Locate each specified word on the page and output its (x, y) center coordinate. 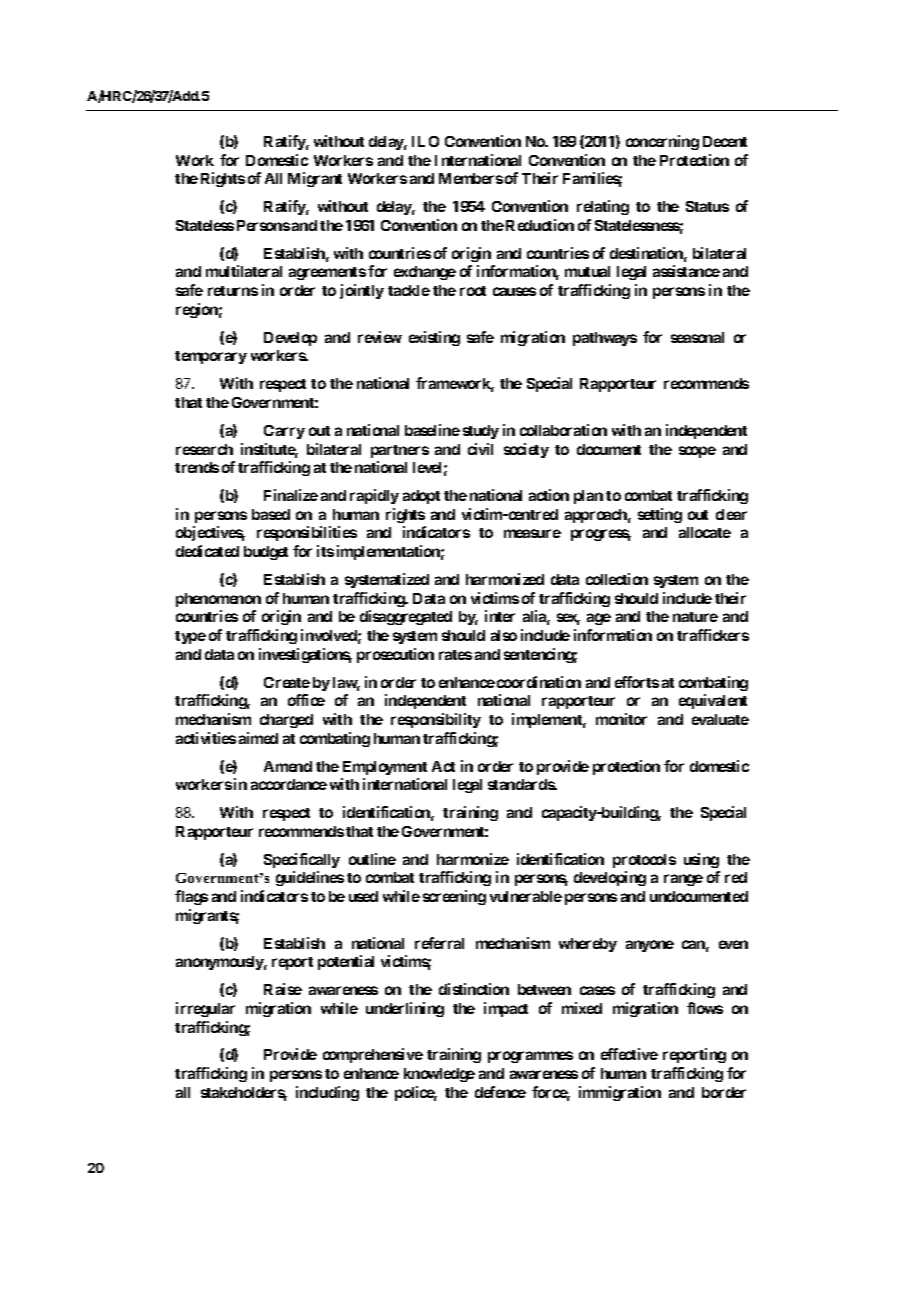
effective (629, 1054)
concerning (662, 142)
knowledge (439, 1075)
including (327, 1093)
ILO (425, 141)
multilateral (244, 271)
